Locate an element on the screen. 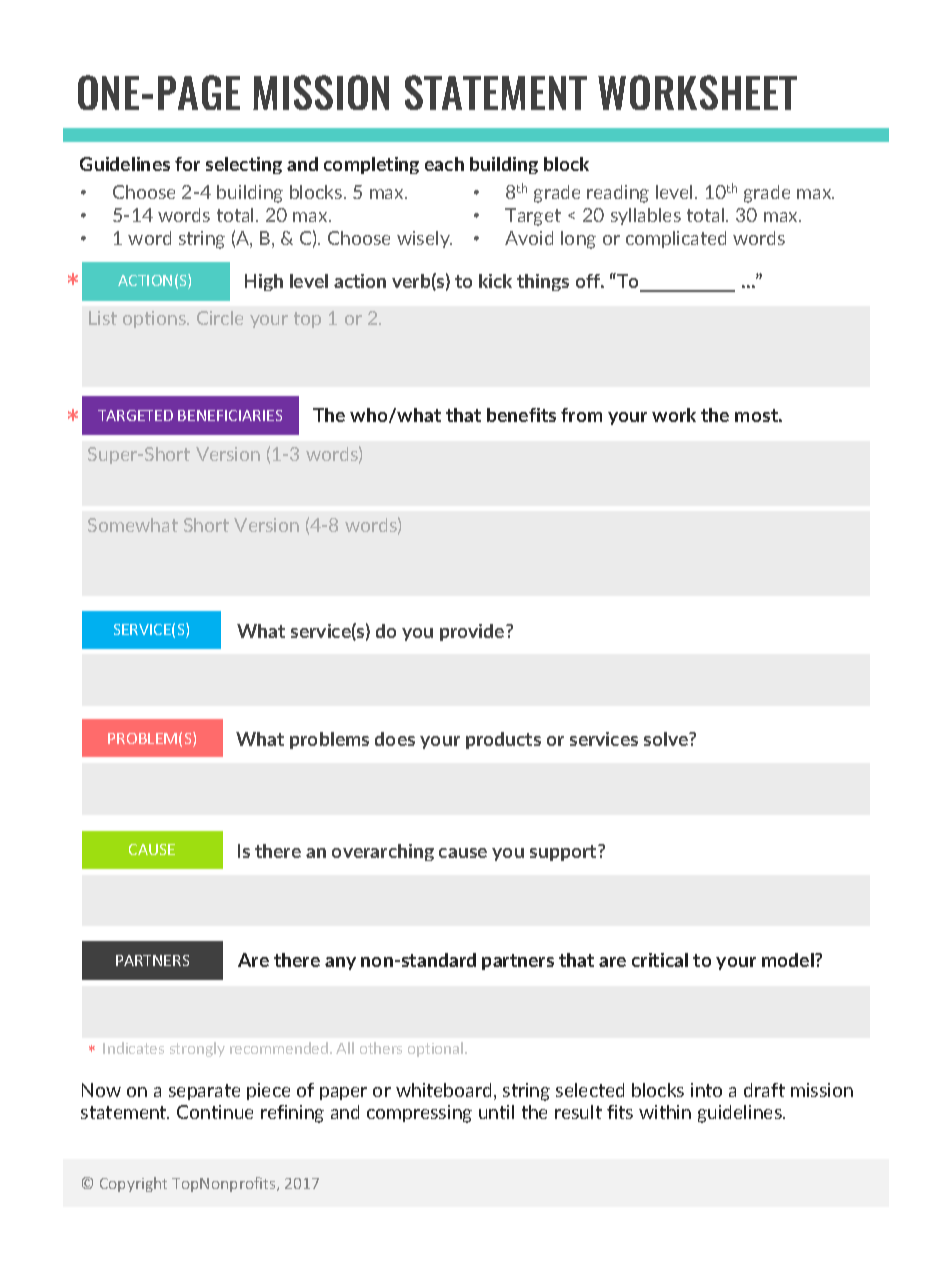  syllables is located at coordinates (646, 216).
